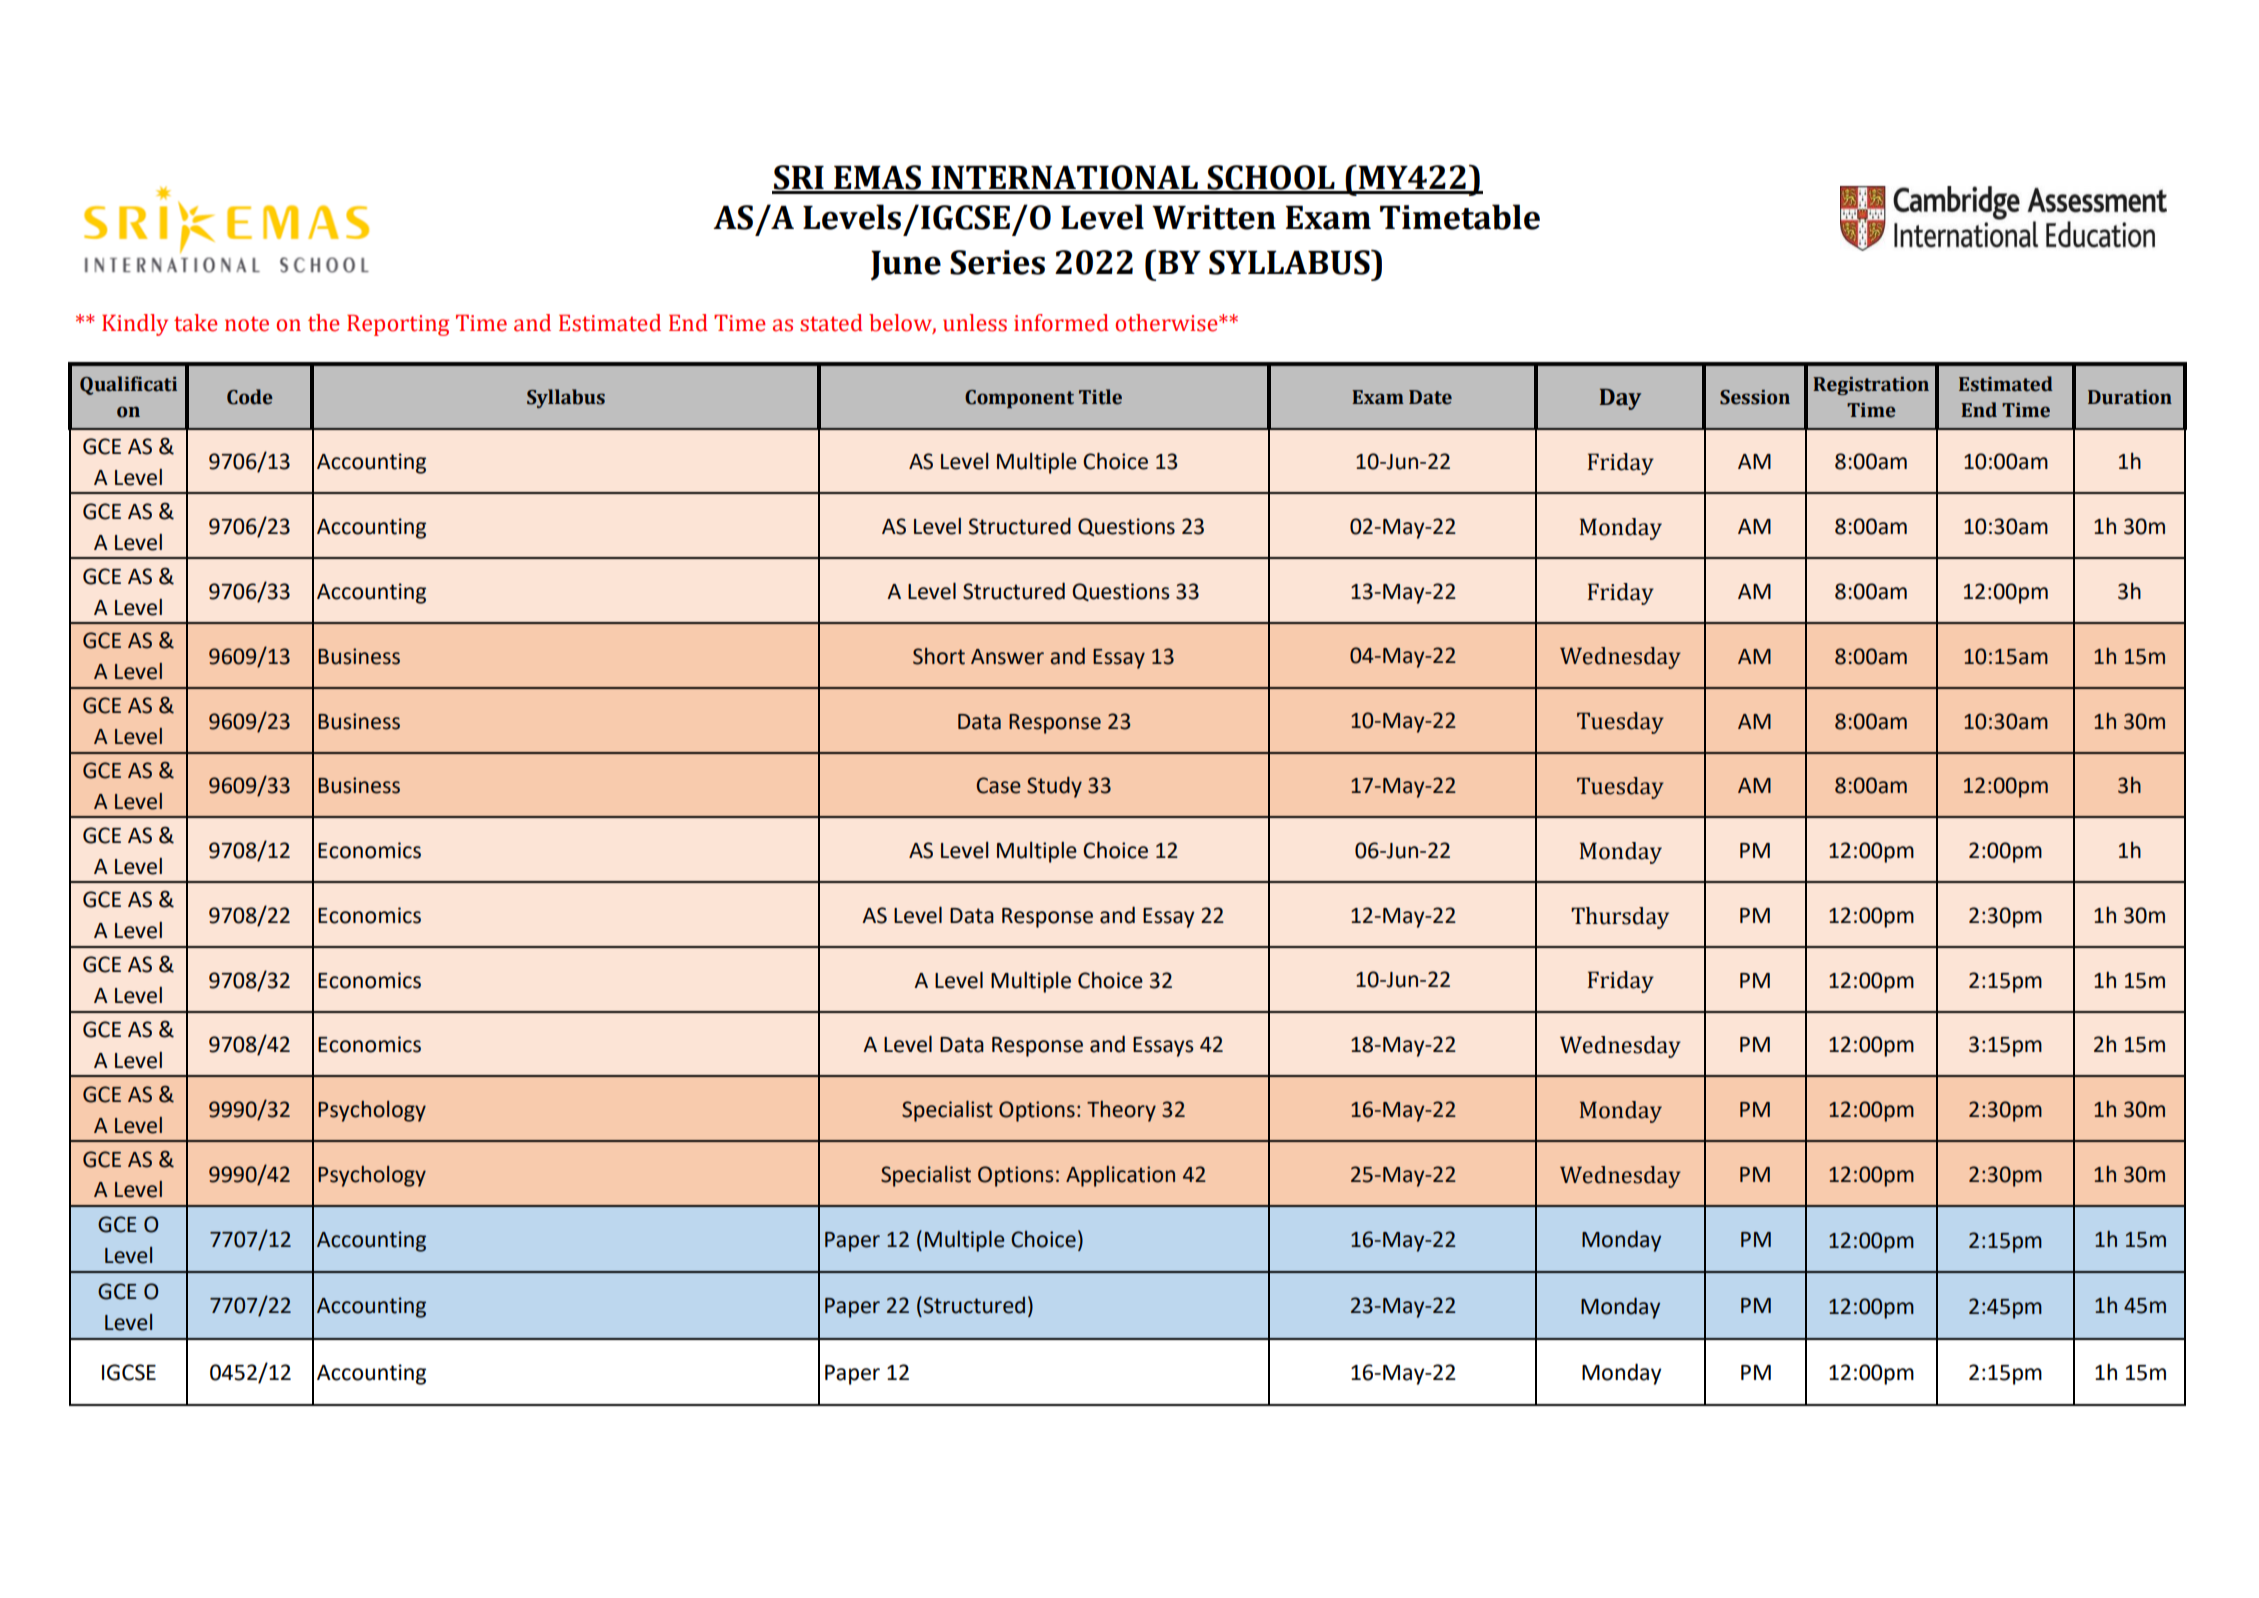 Image resolution: width=2259 pixels, height=1598 pixels. Describe the element at coordinates (1871, 386) in the screenshot. I see `Registration` at that location.
